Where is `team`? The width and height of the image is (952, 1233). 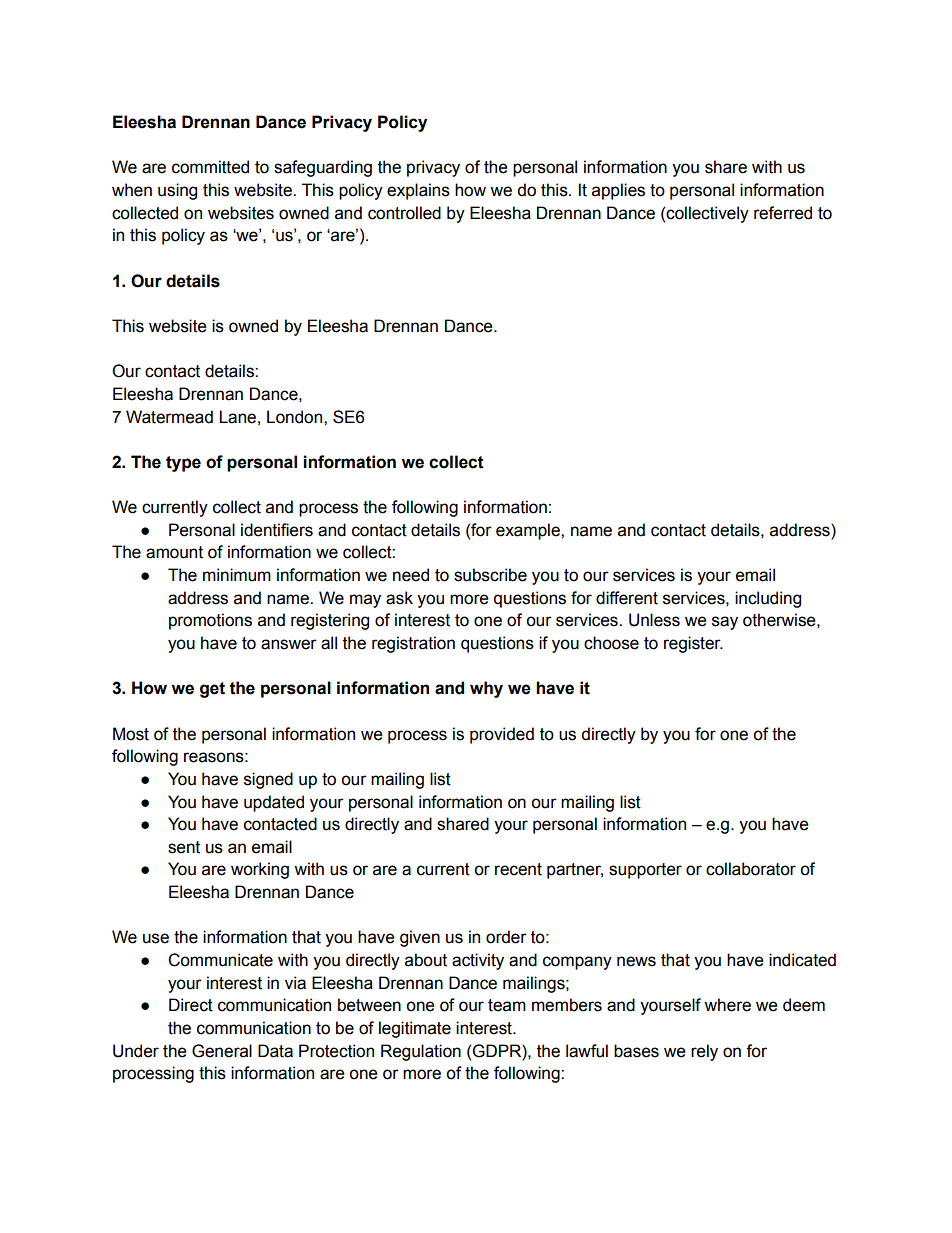
team is located at coordinates (507, 1005).
